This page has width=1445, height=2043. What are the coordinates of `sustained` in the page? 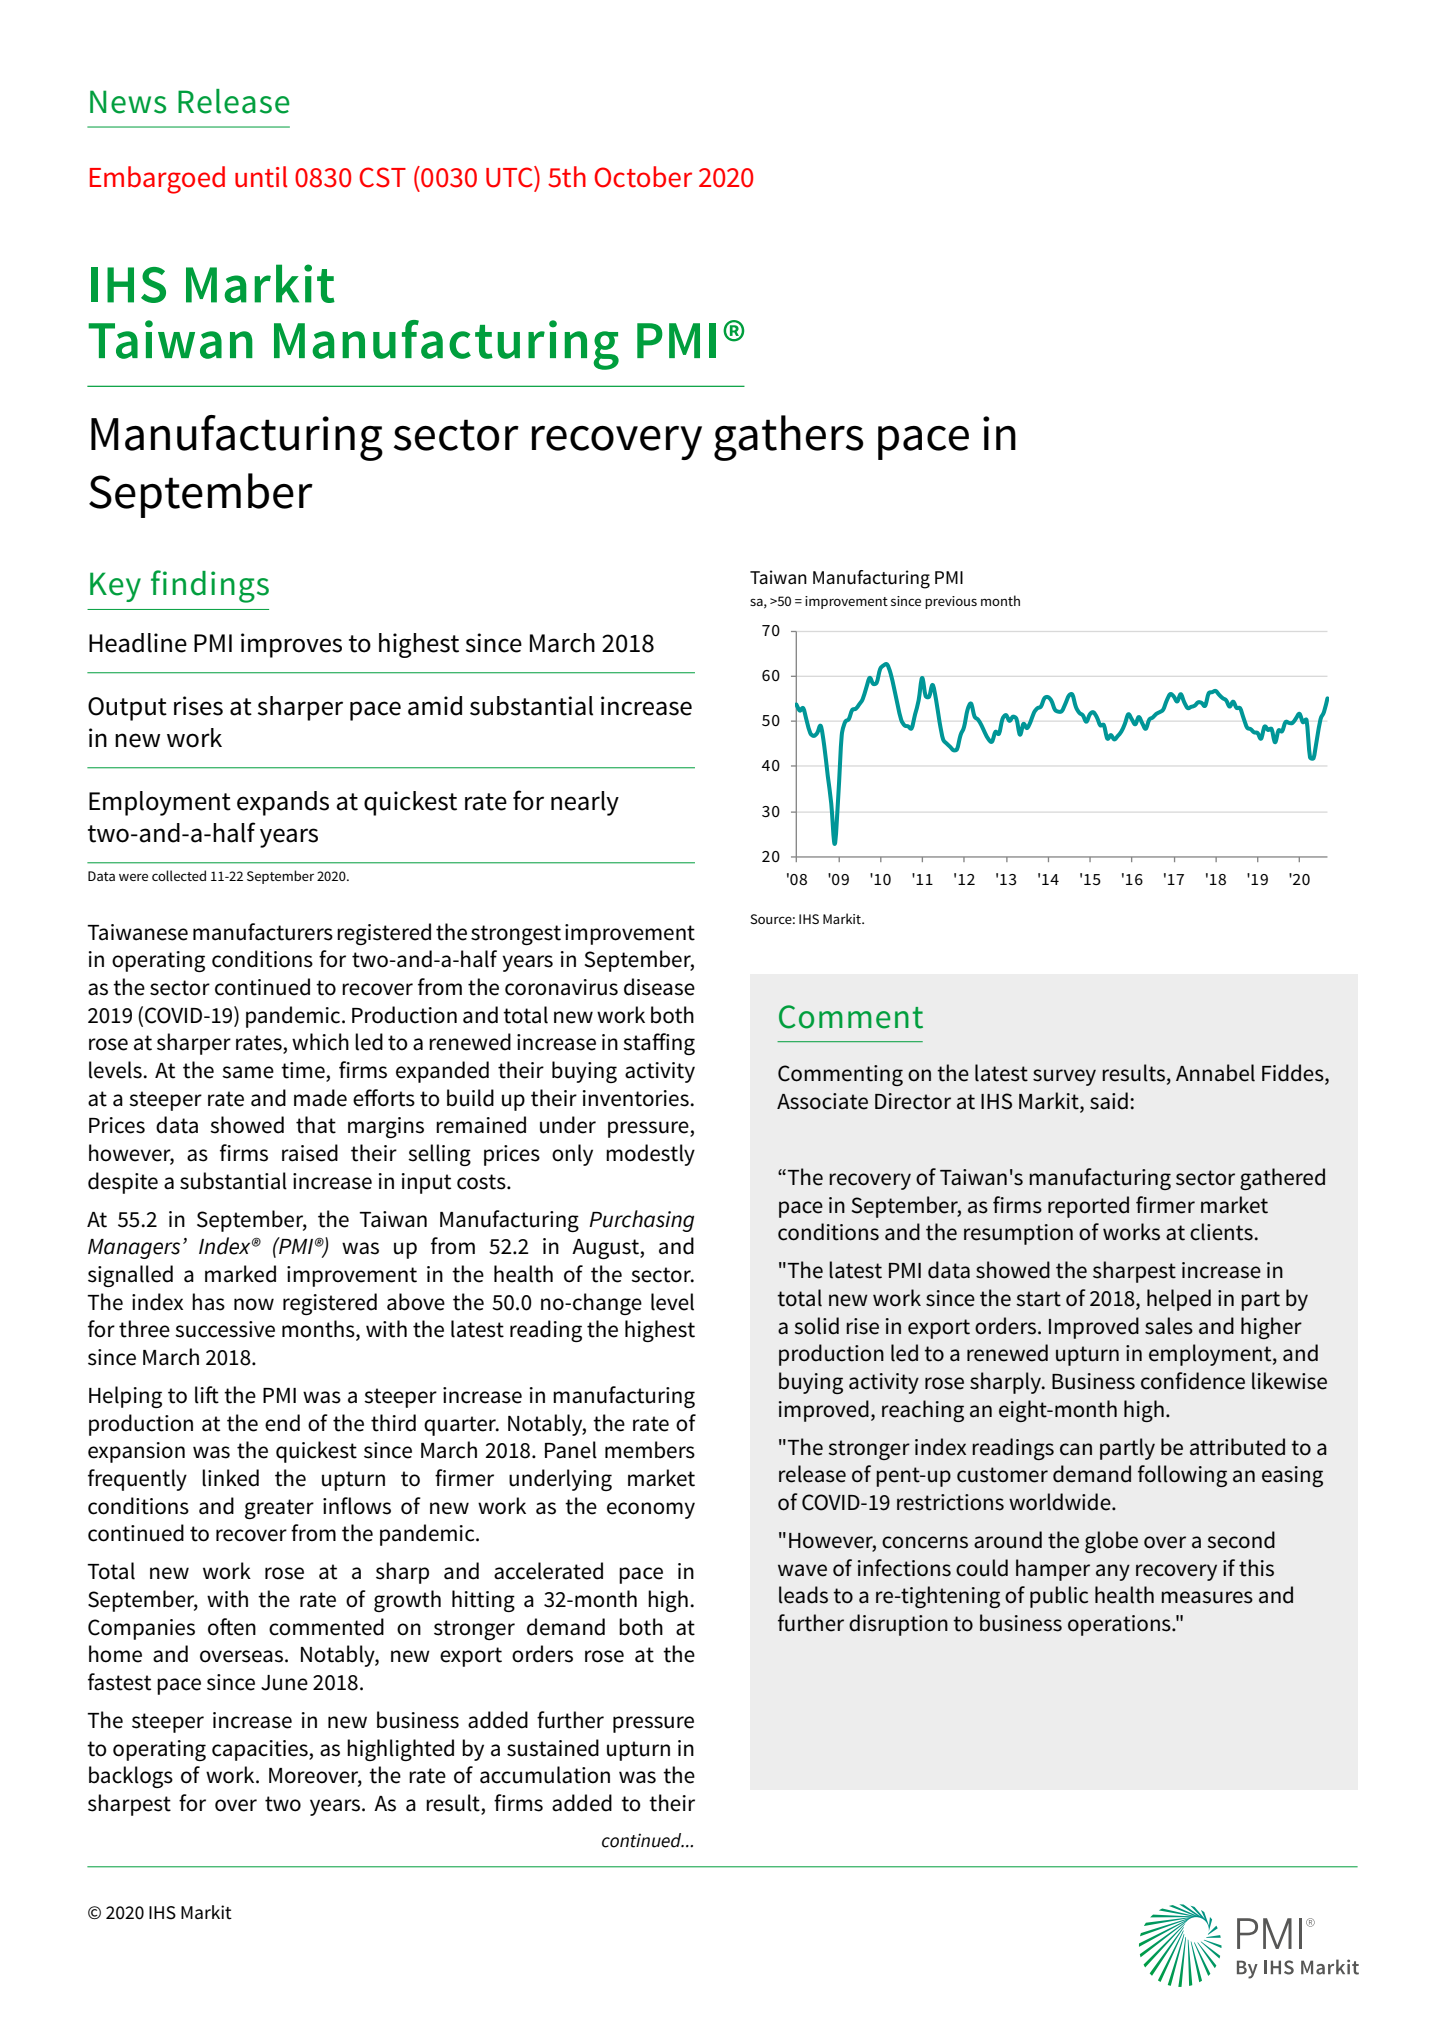 It's located at (553, 1748).
